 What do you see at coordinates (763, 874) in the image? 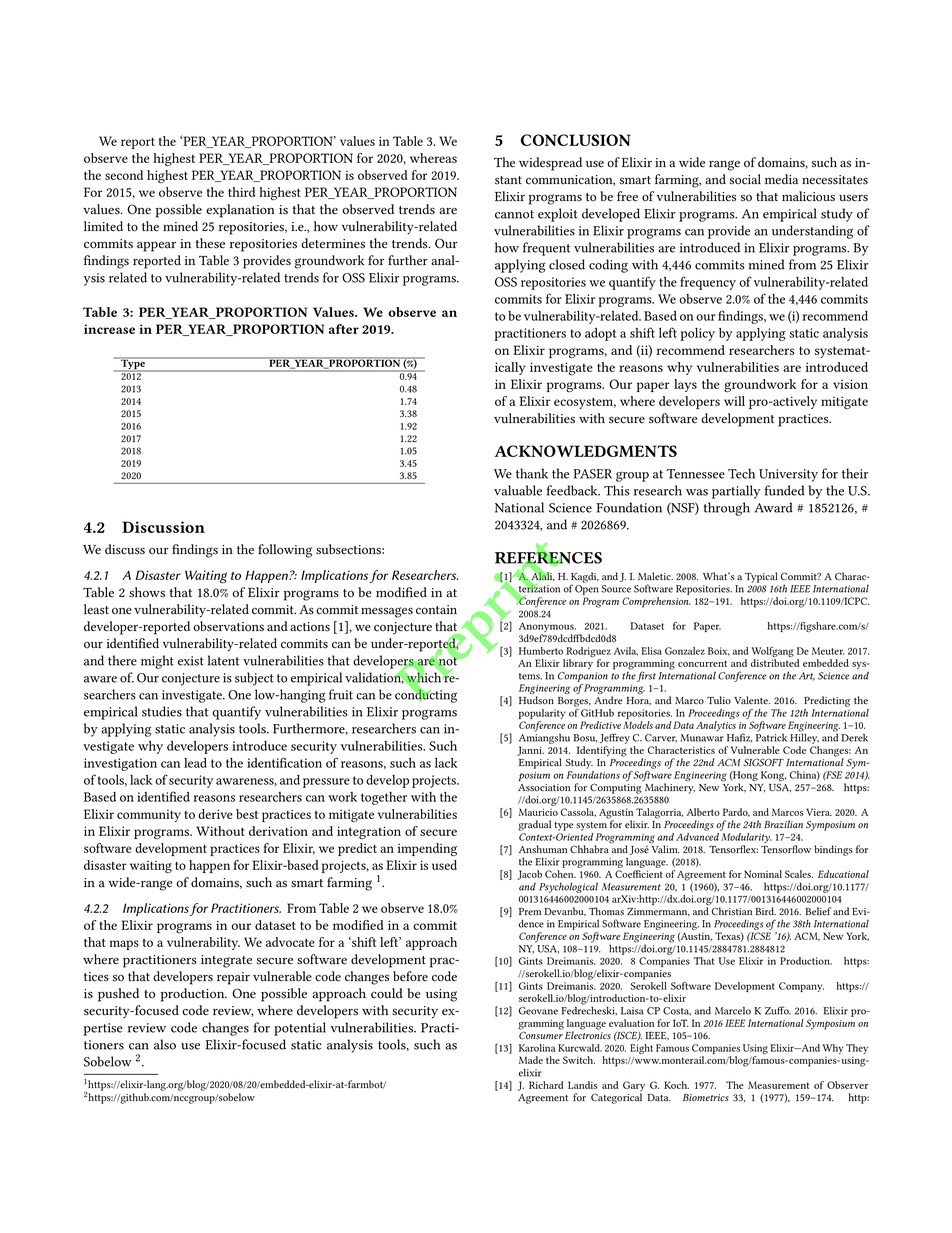
I see `Nominal` at bounding box center [763, 874].
